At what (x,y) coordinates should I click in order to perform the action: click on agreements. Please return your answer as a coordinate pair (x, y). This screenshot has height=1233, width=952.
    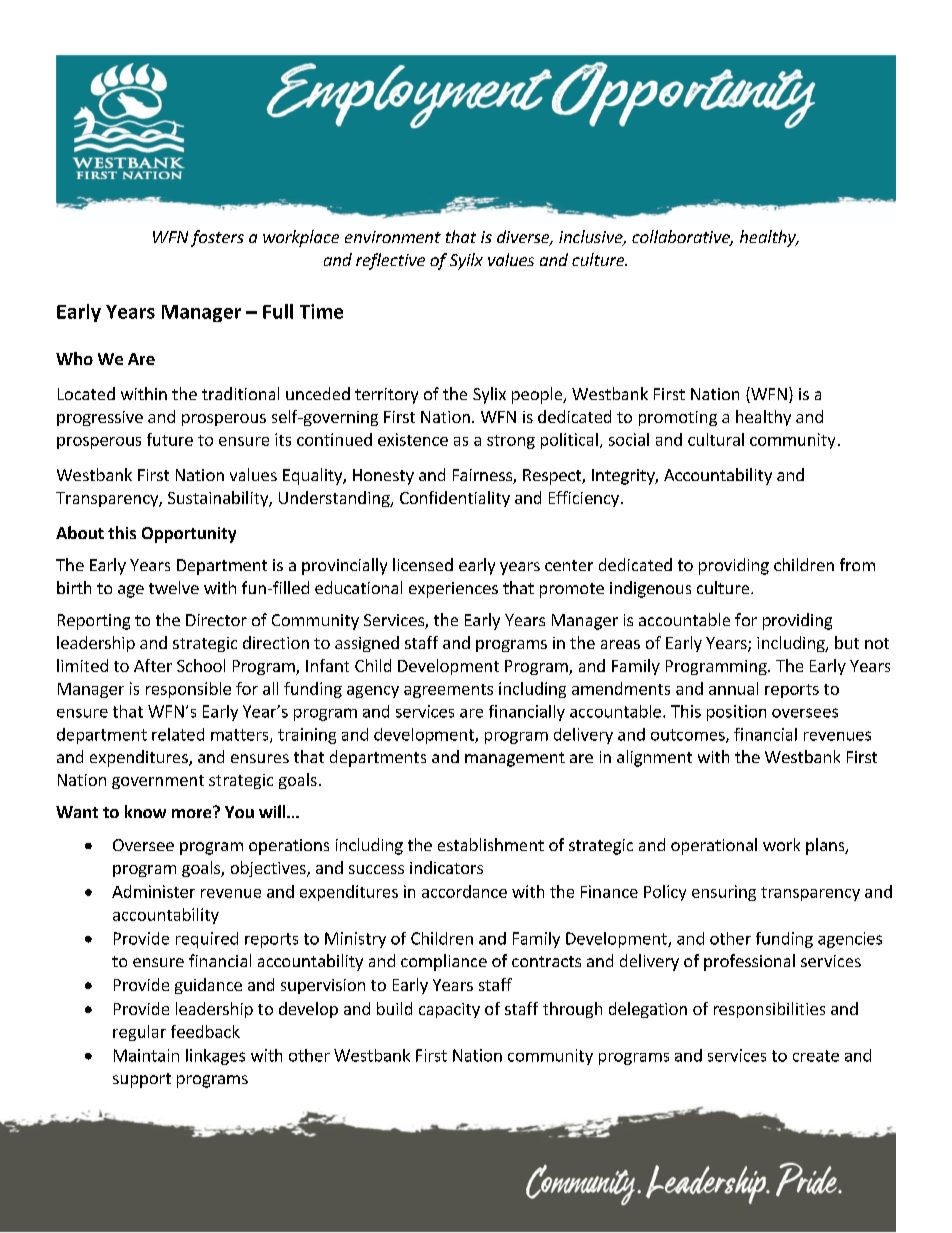
    Looking at the image, I should click on (448, 691).
